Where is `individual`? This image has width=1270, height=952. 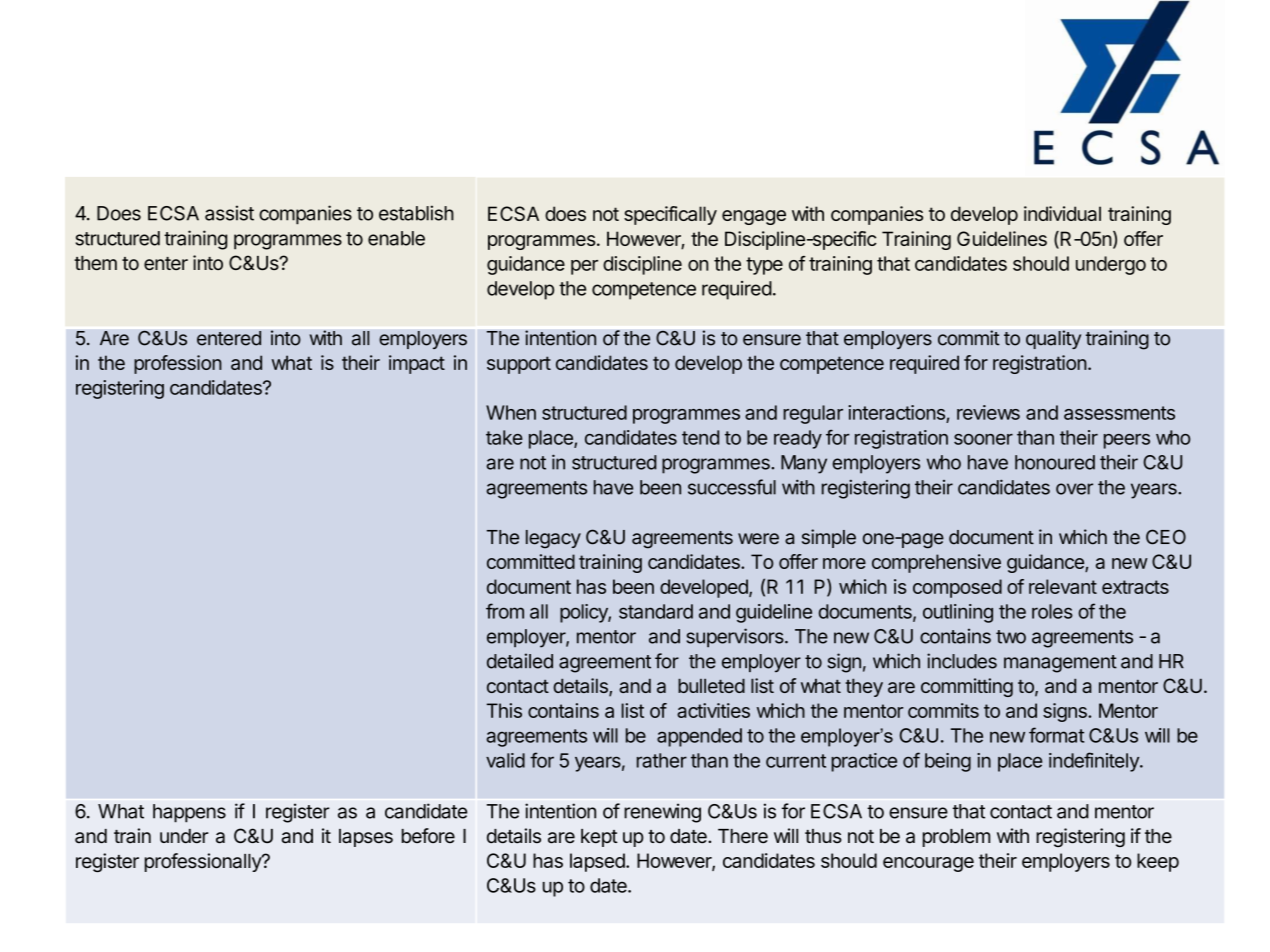 individual is located at coordinates (1062, 213).
